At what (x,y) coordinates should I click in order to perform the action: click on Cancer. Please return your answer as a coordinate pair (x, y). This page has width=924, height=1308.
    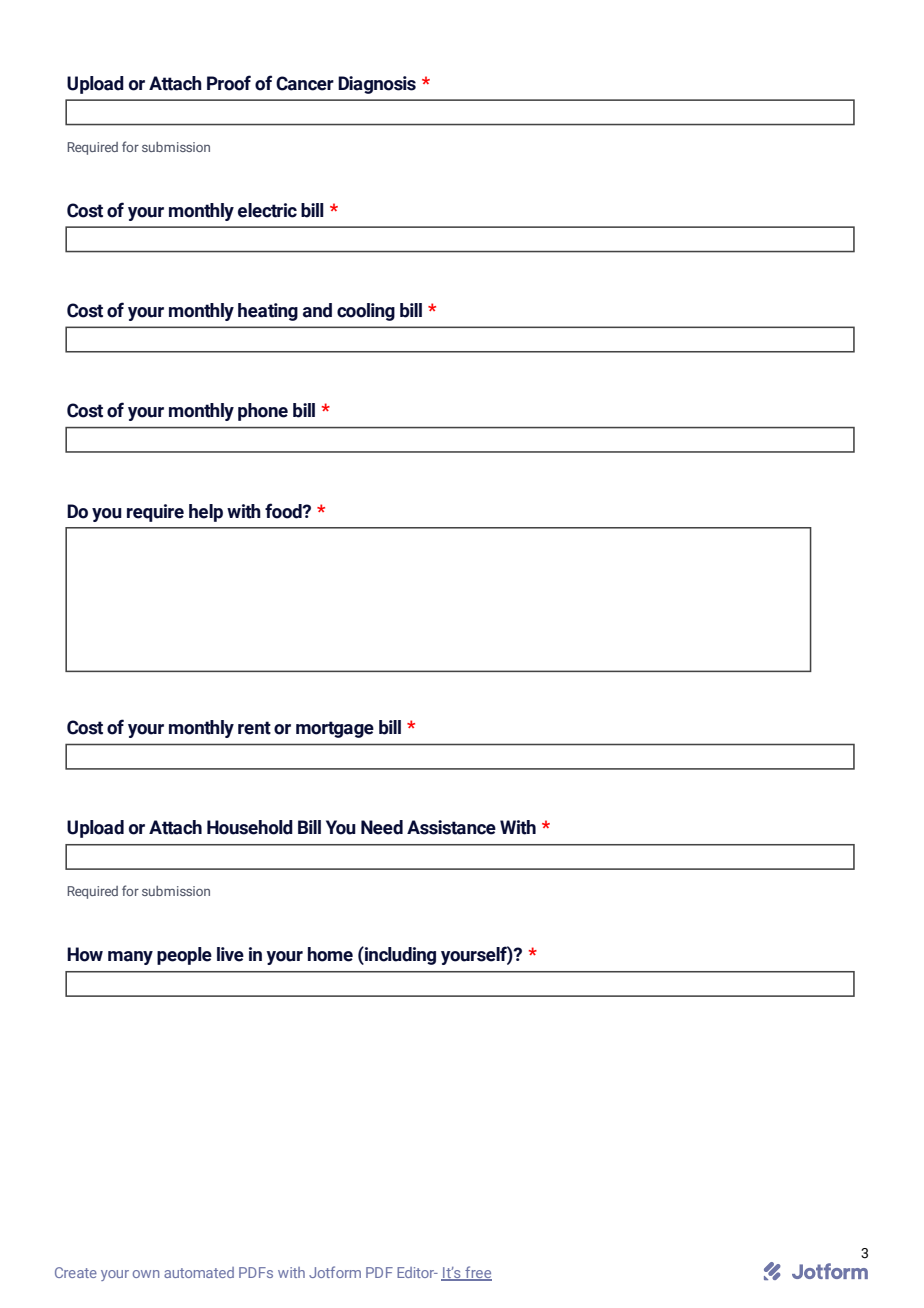
    Looking at the image, I should click on (305, 83).
